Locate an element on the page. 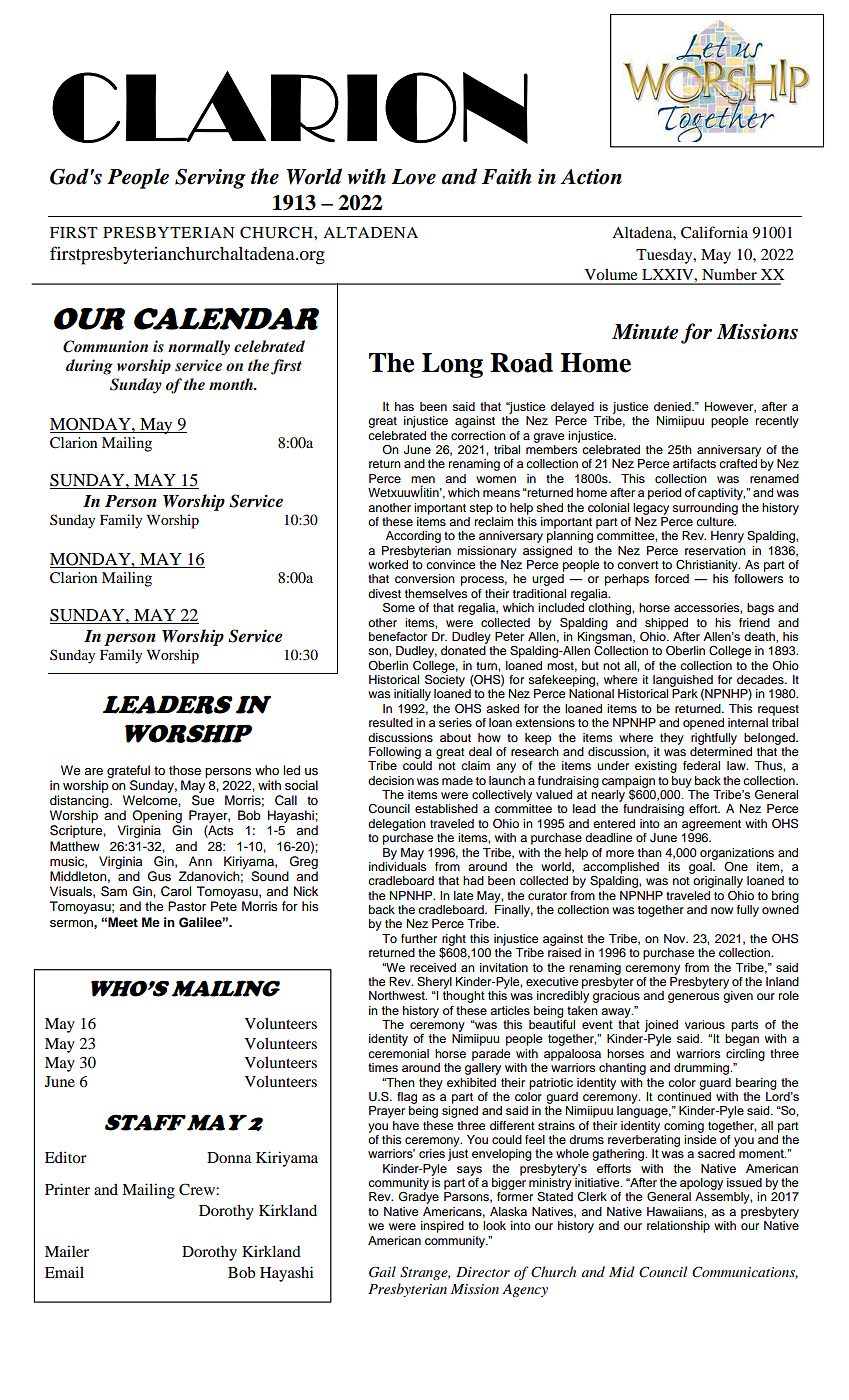  opened is located at coordinates (703, 724).
